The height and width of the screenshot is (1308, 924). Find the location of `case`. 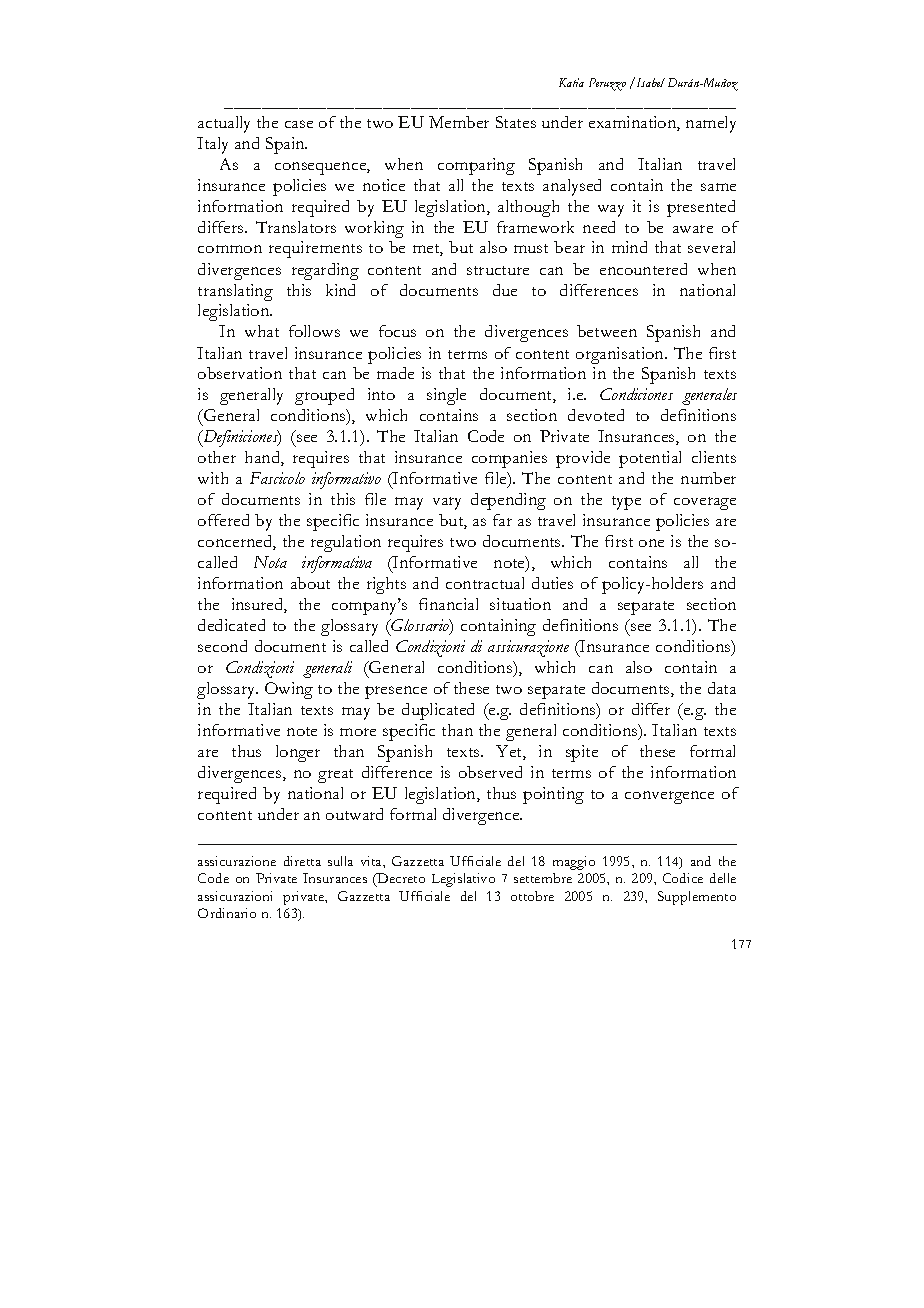

case is located at coordinates (299, 124).
